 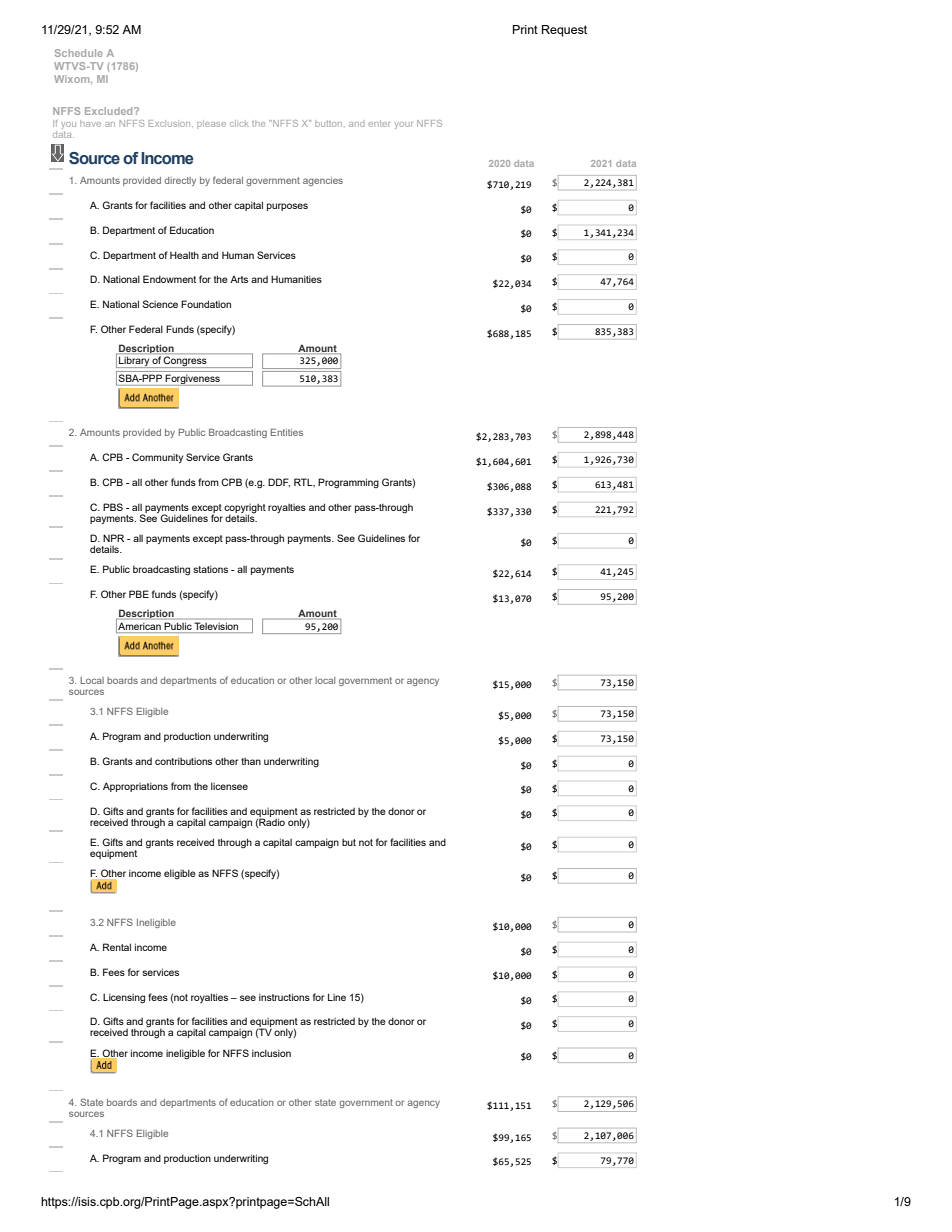 What do you see at coordinates (251, 761) in the document?
I see `than` at bounding box center [251, 761].
